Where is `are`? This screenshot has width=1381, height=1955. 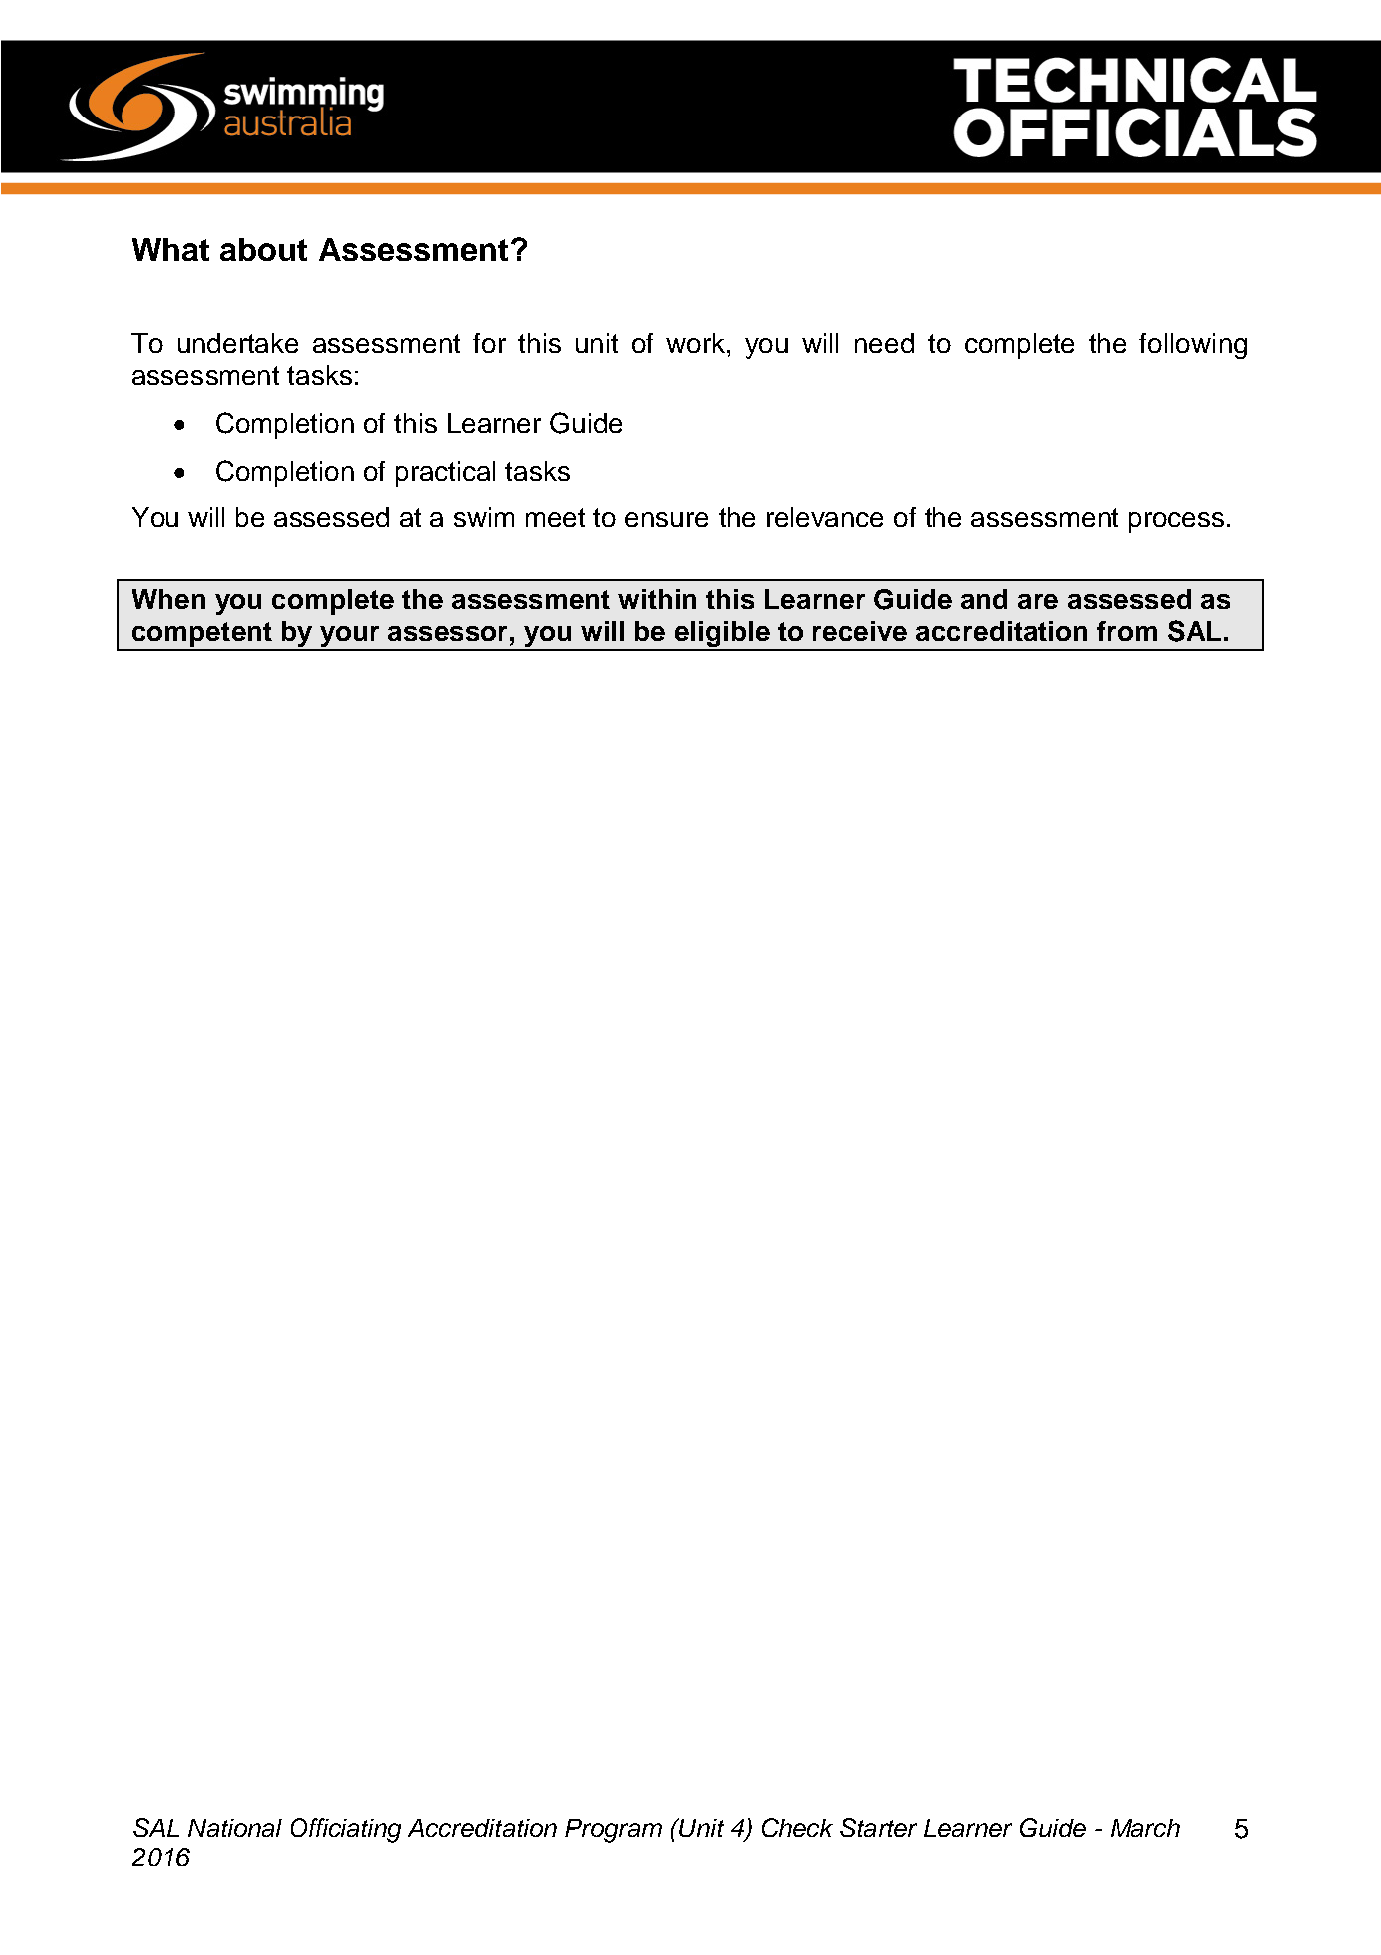
are is located at coordinates (1038, 601).
